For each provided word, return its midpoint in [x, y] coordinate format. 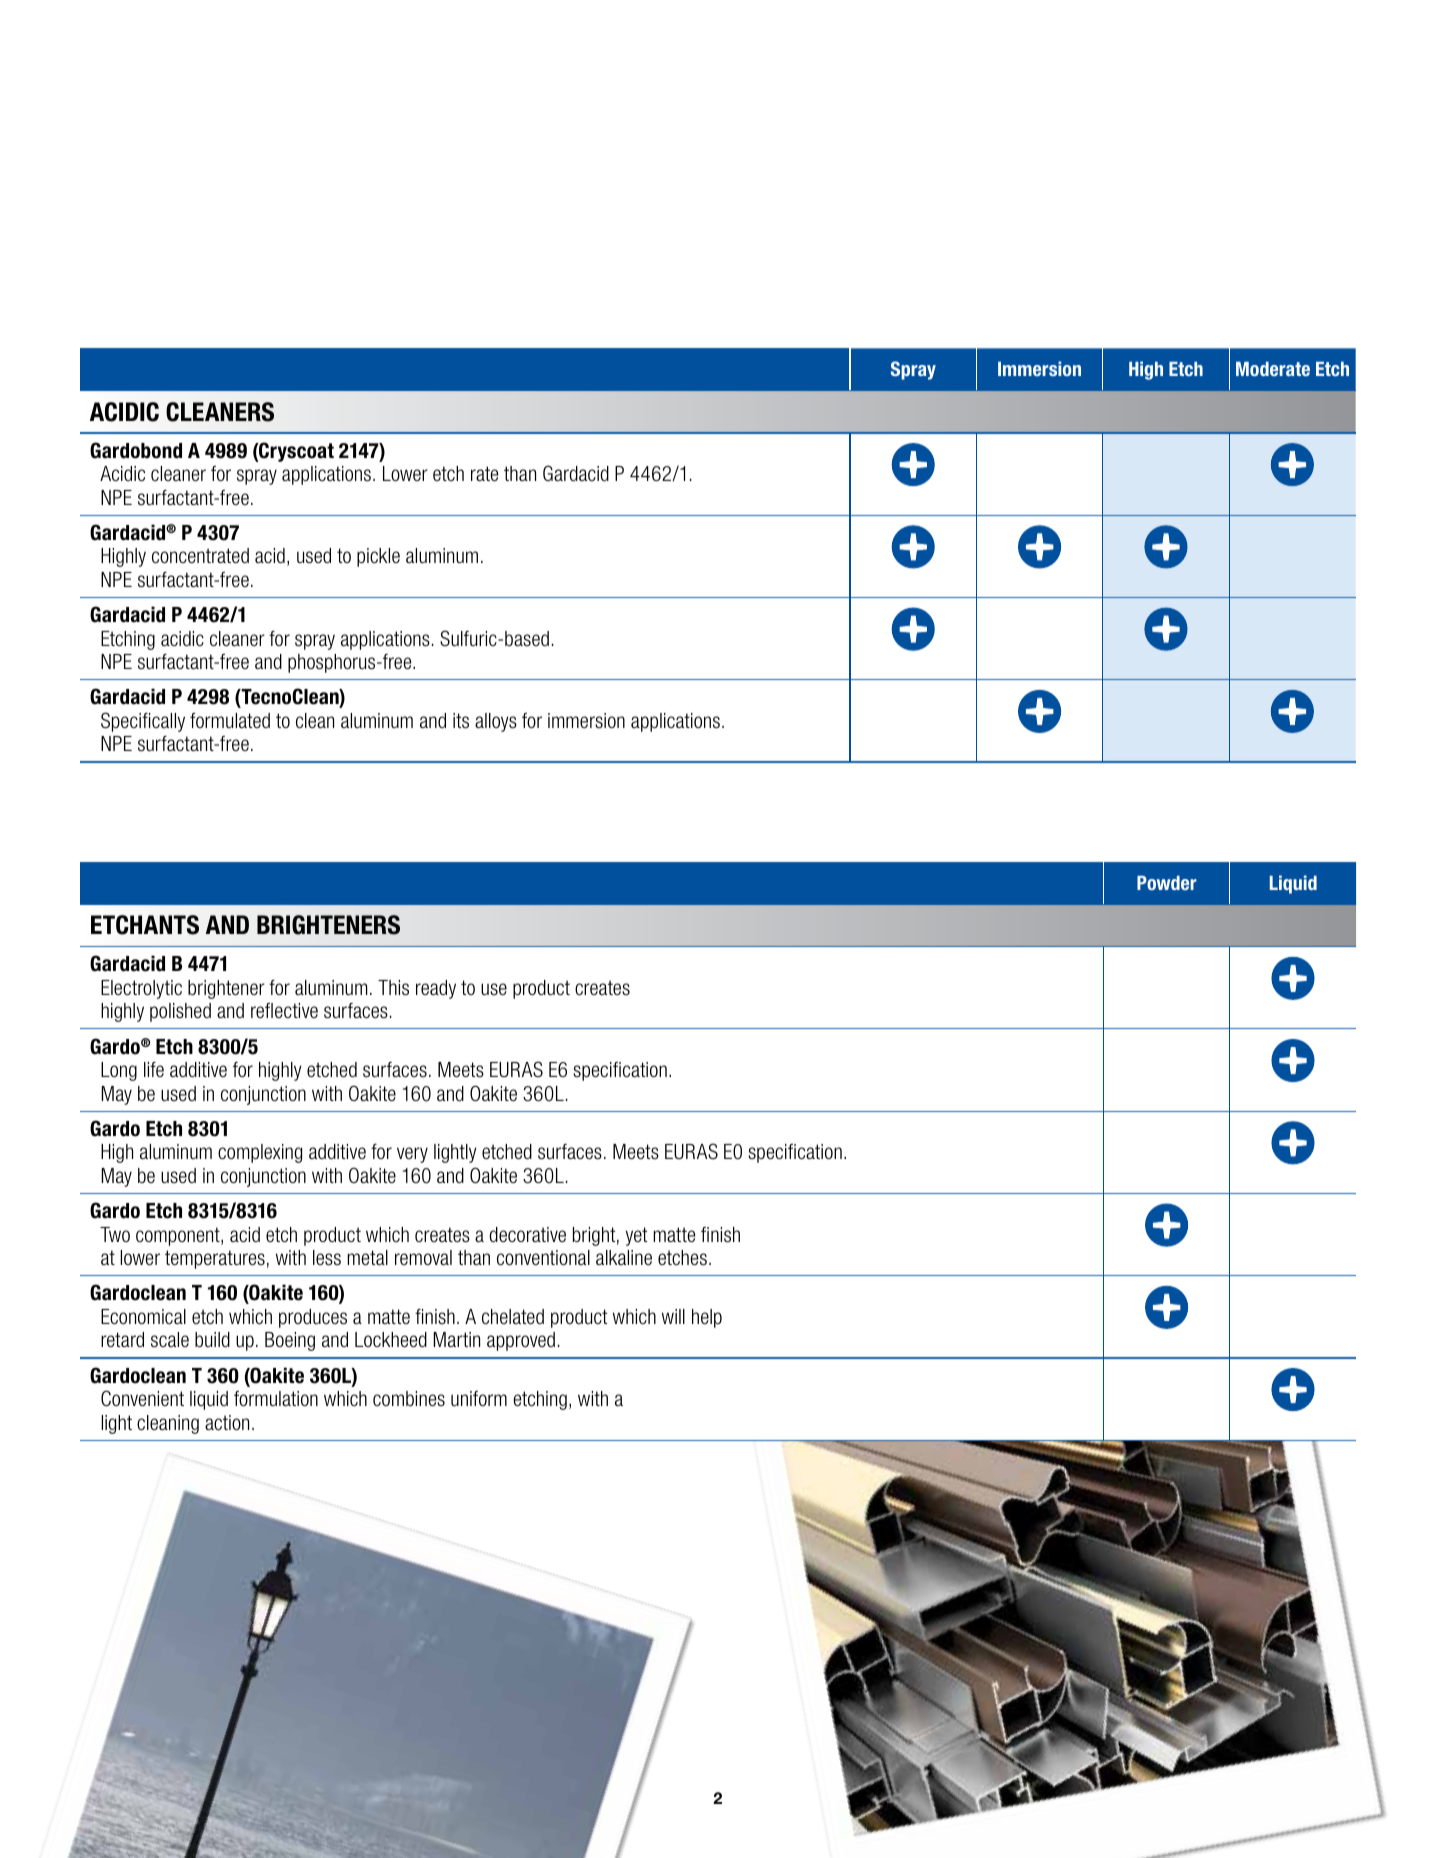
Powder [1167, 883]
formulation [276, 1398]
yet [636, 1236]
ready [436, 989]
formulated [230, 720]
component [179, 1236]
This [393, 988]
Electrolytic [141, 989]
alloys [496, 722]
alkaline [624, 1258]
